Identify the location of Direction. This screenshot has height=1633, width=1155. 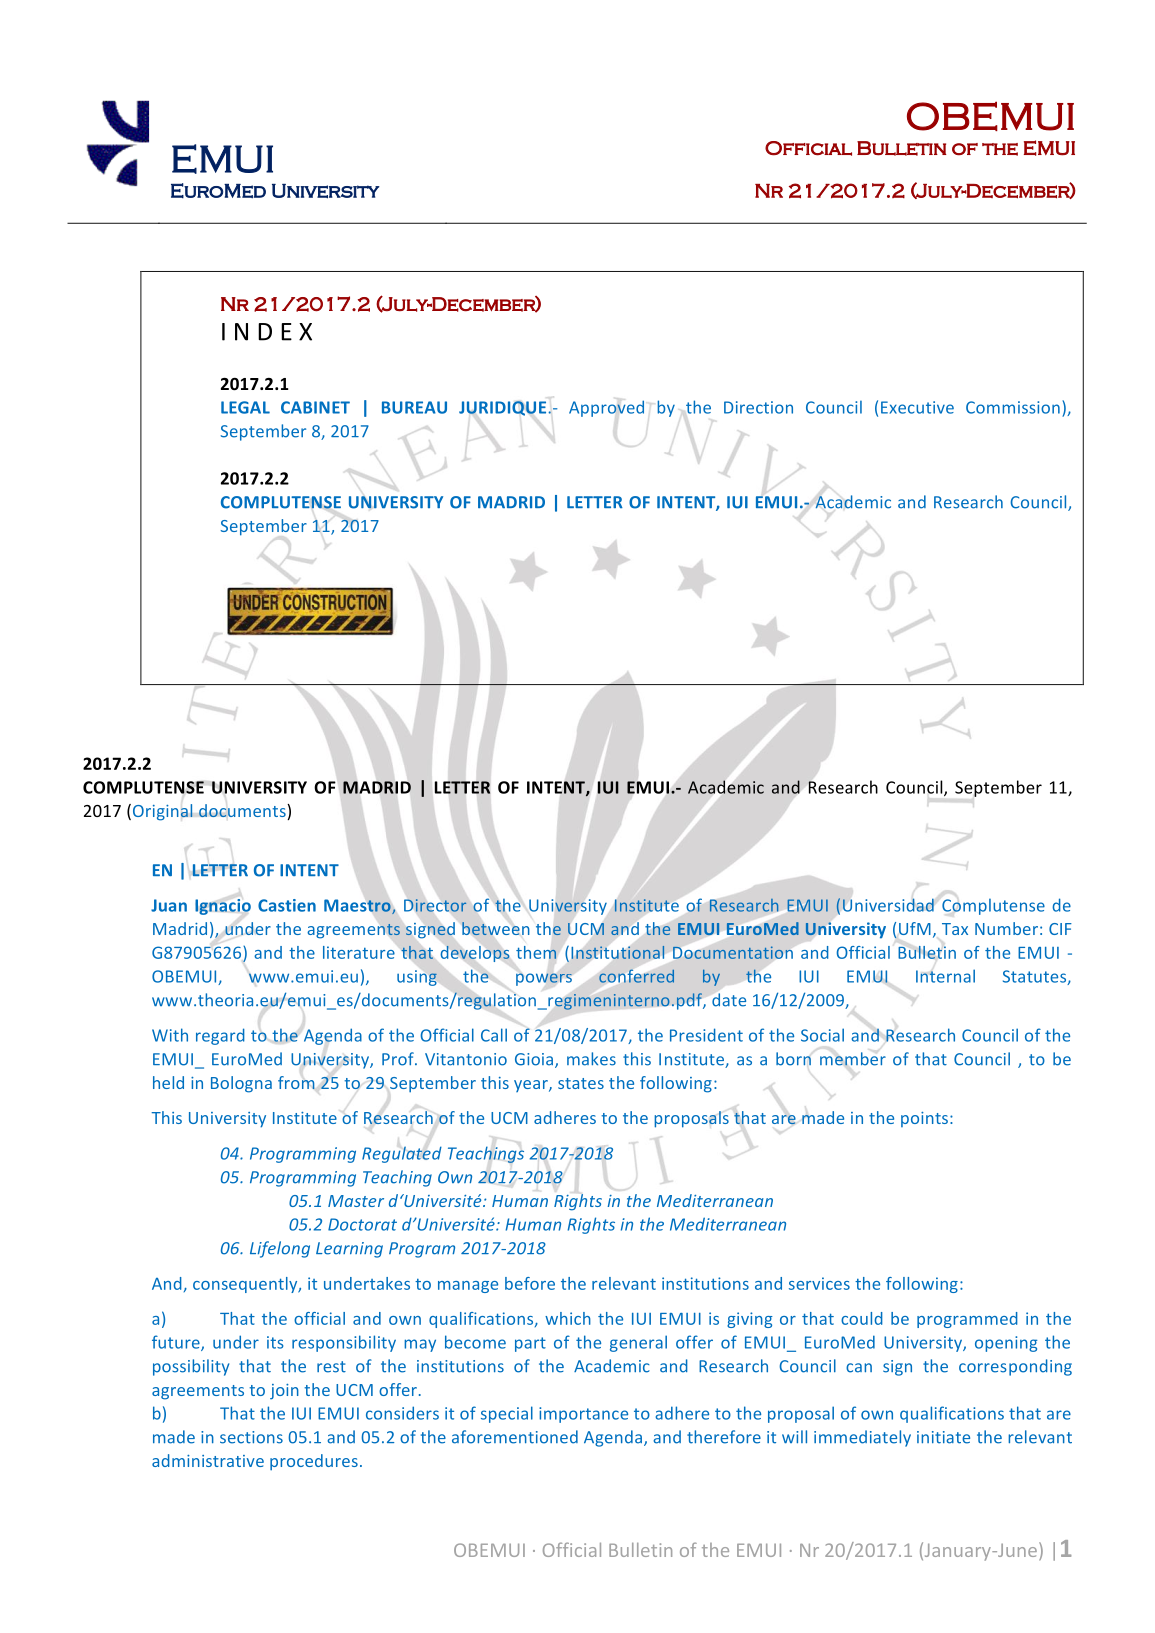
(758, 407).
